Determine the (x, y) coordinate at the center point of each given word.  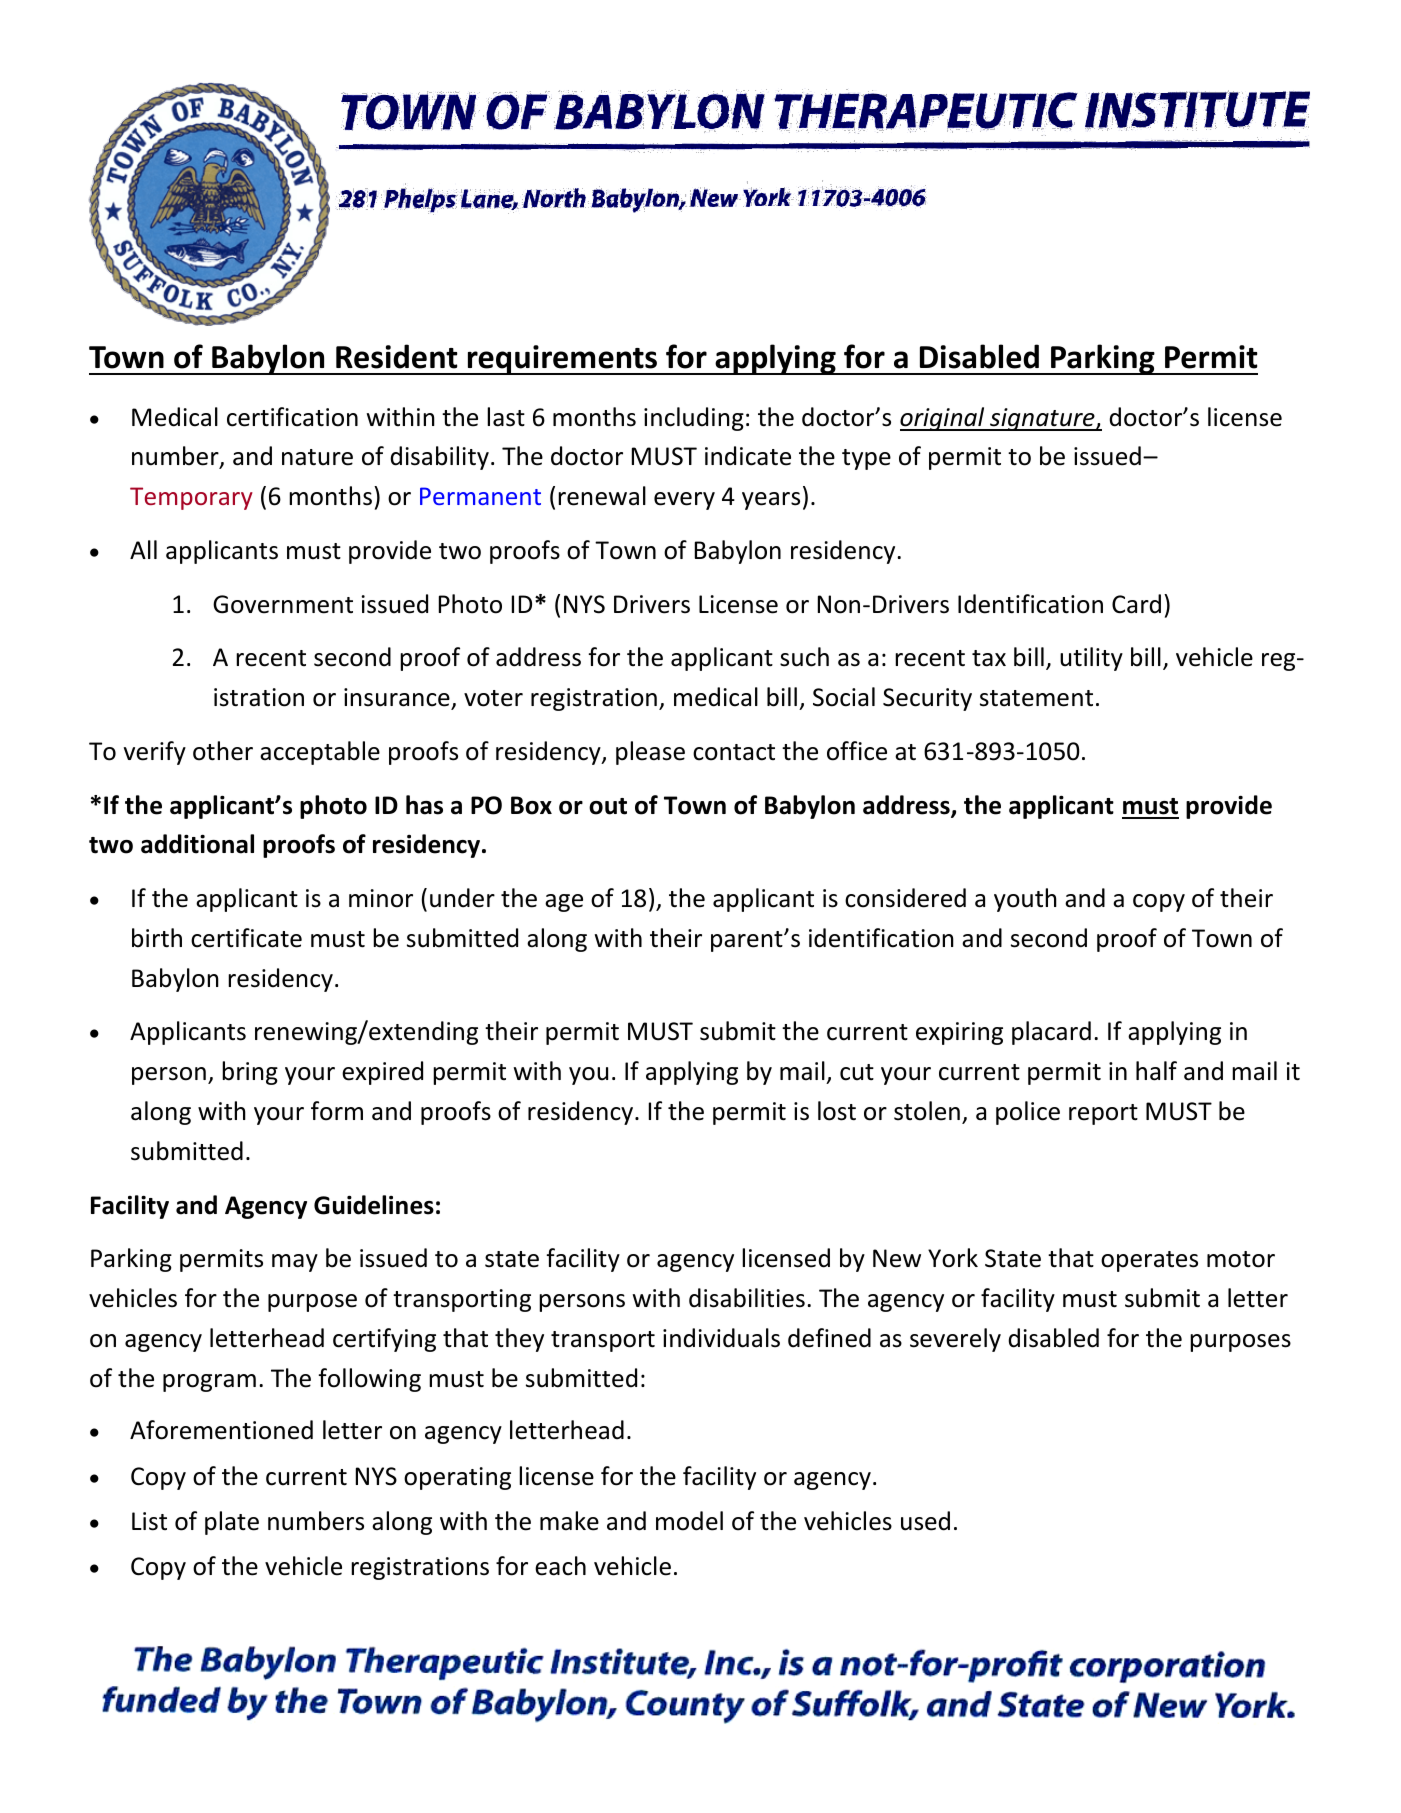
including (694, 419)
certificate (246, 938)
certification (292, 417)
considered (905, 898)
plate (232, 1523)
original (943, 419)
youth (1025, 900)
